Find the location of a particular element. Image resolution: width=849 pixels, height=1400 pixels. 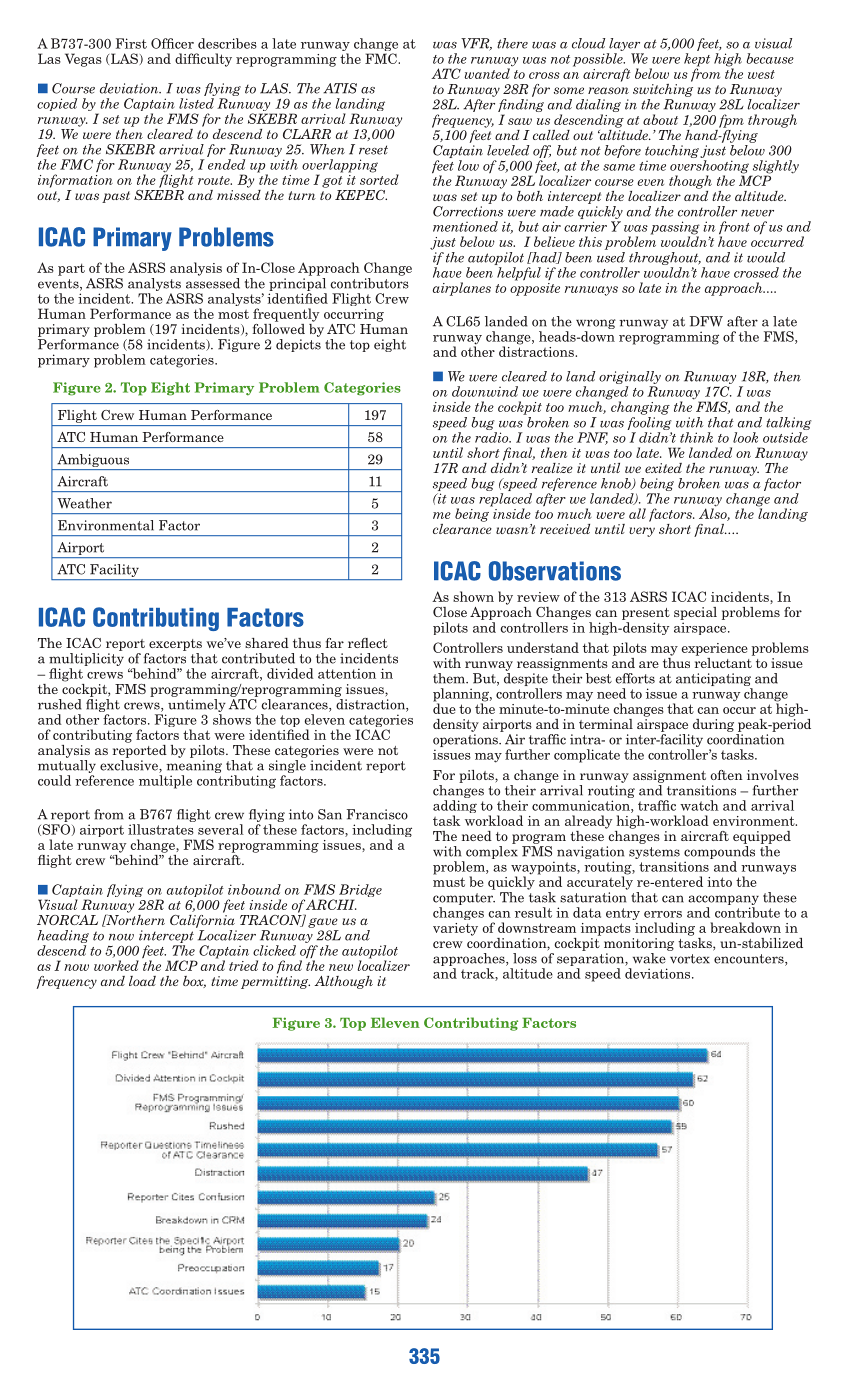

vortex is located at coordinates (690, 959).
